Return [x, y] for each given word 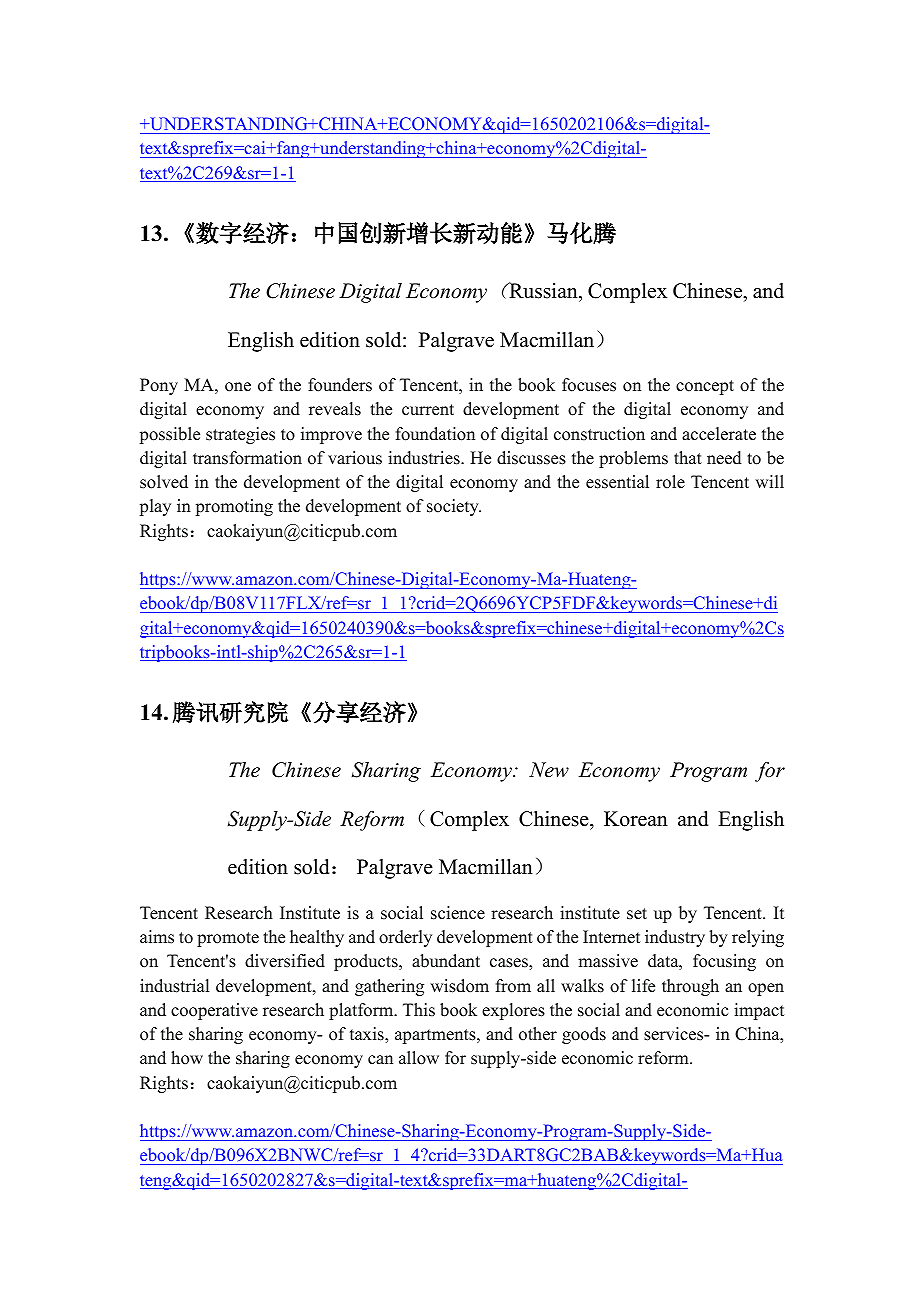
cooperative [214, 1011]
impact [759, 1011]
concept [705, 387]
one [238, 387]
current [428, 410]
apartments [436, 1036]
